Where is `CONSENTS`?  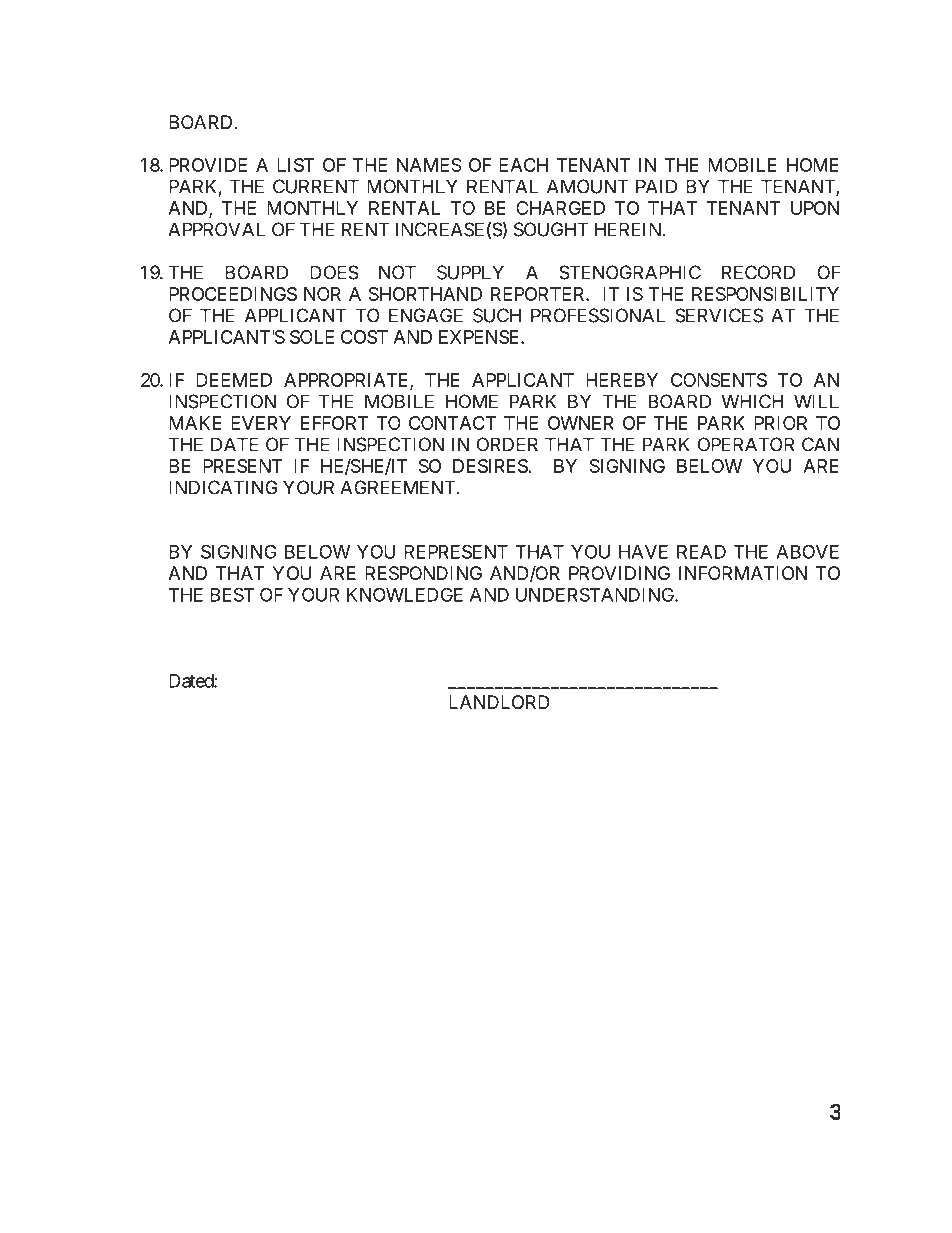
CONSENTS is located at coordinates (719, 380).
